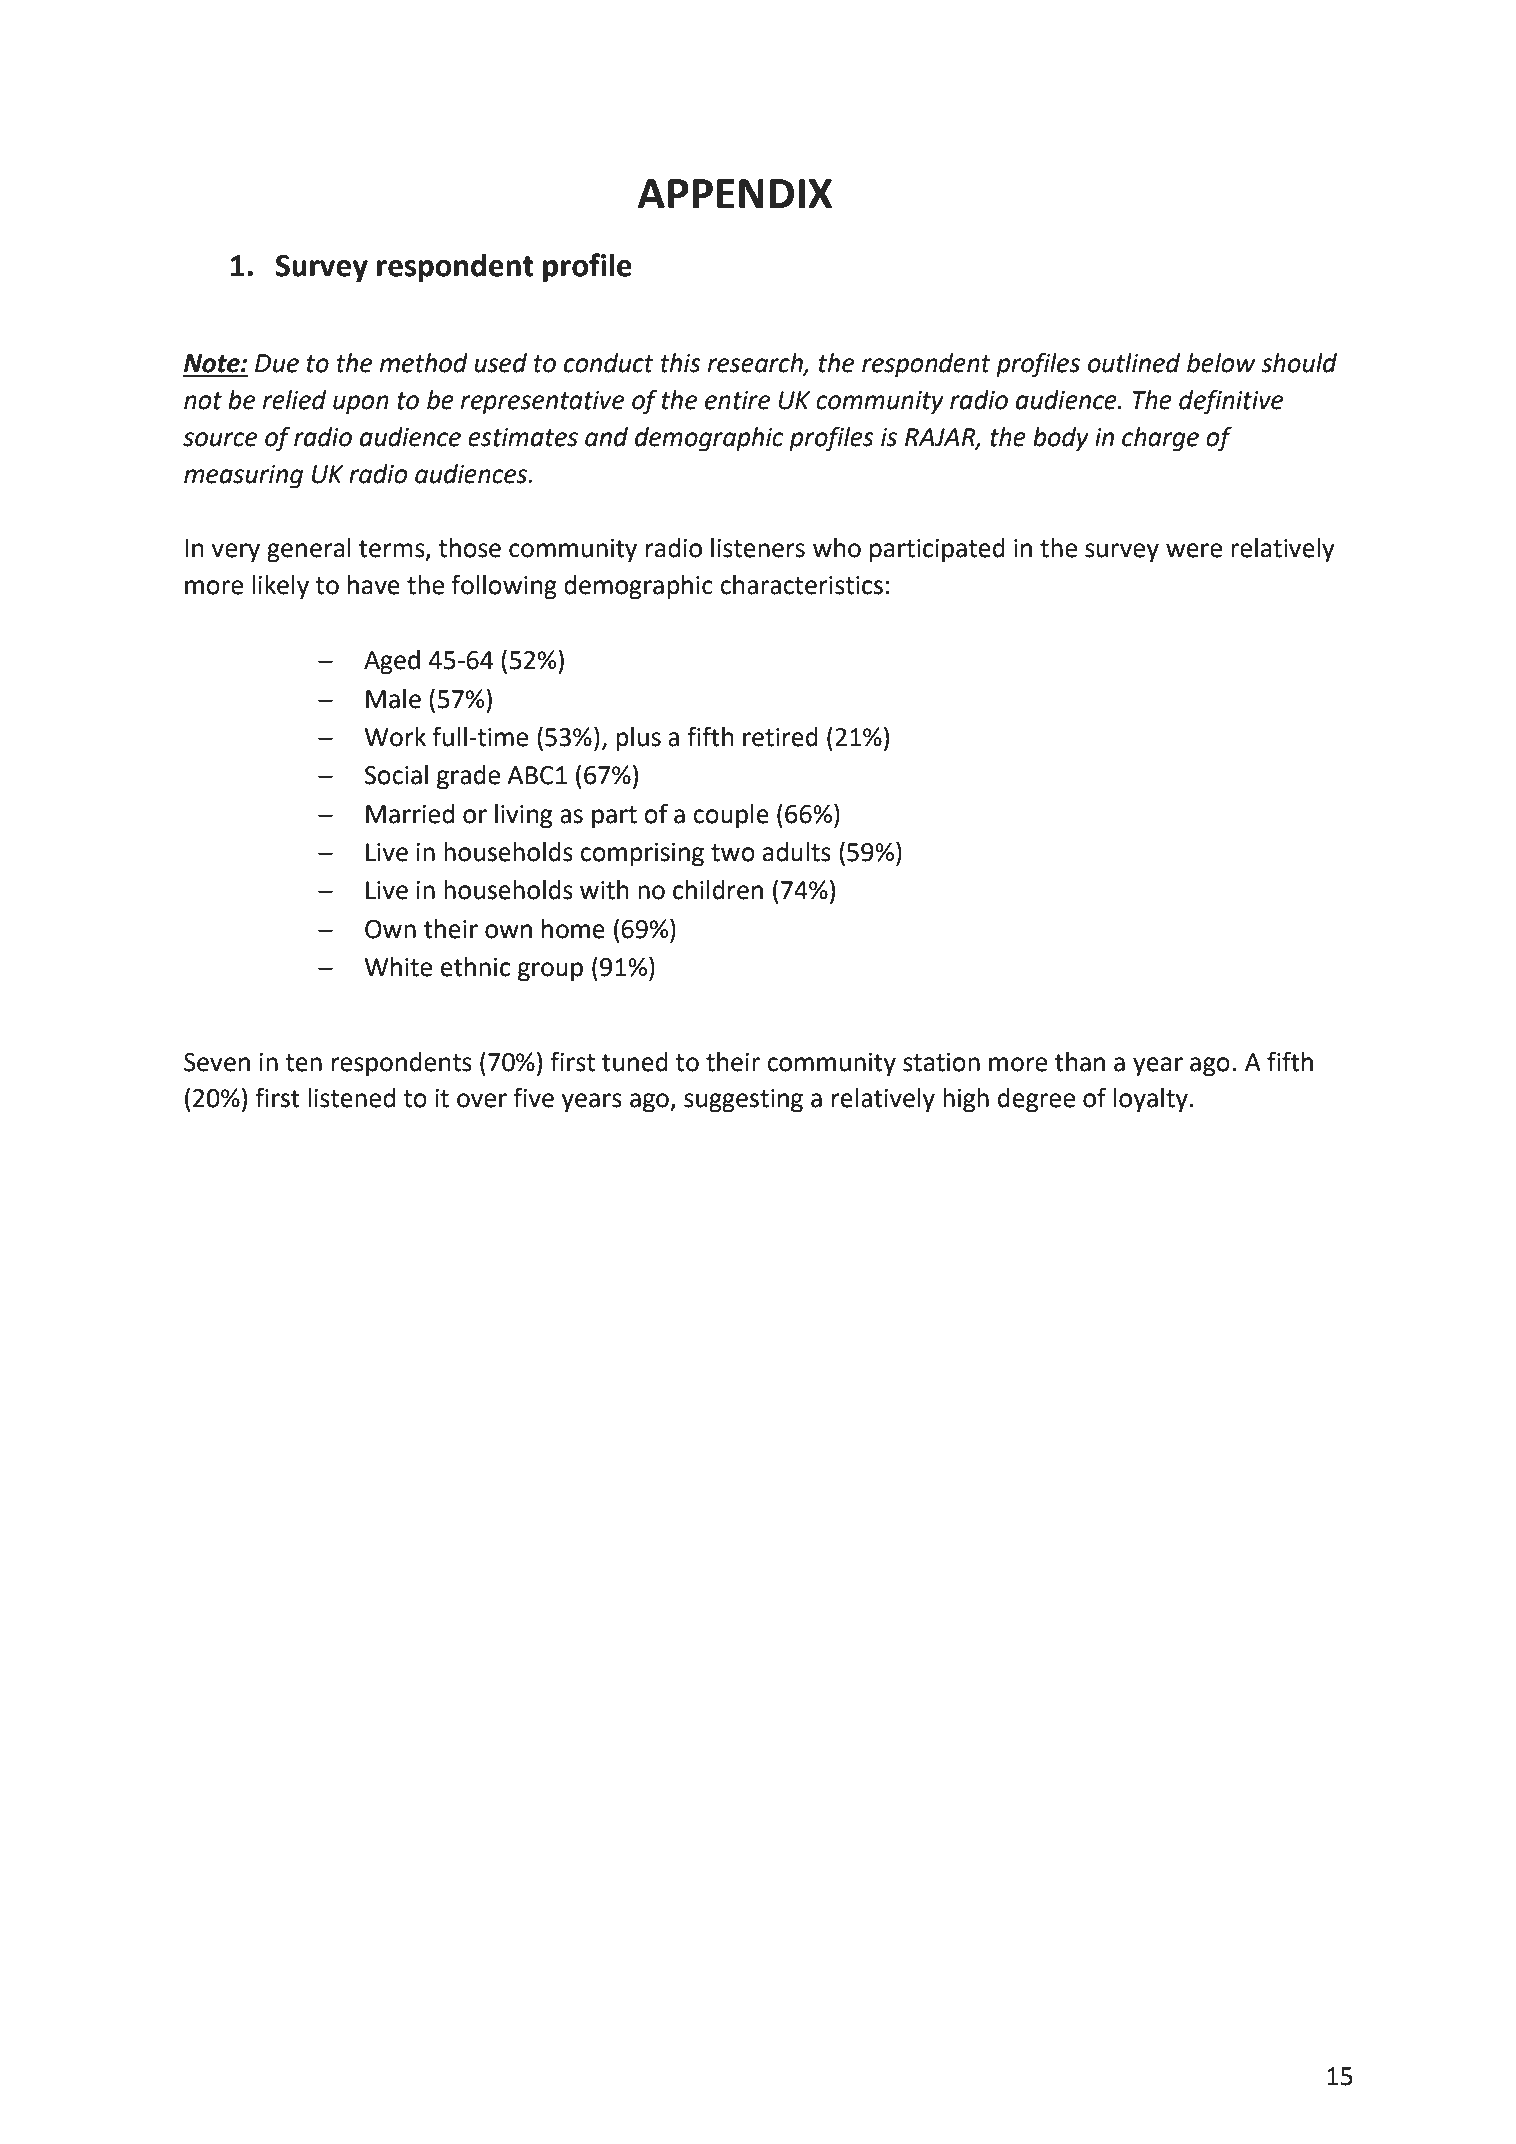  What do you see at coordinates (1194, 550) in the screenshot?
I see `were` at bounding box center [1194, 550].
